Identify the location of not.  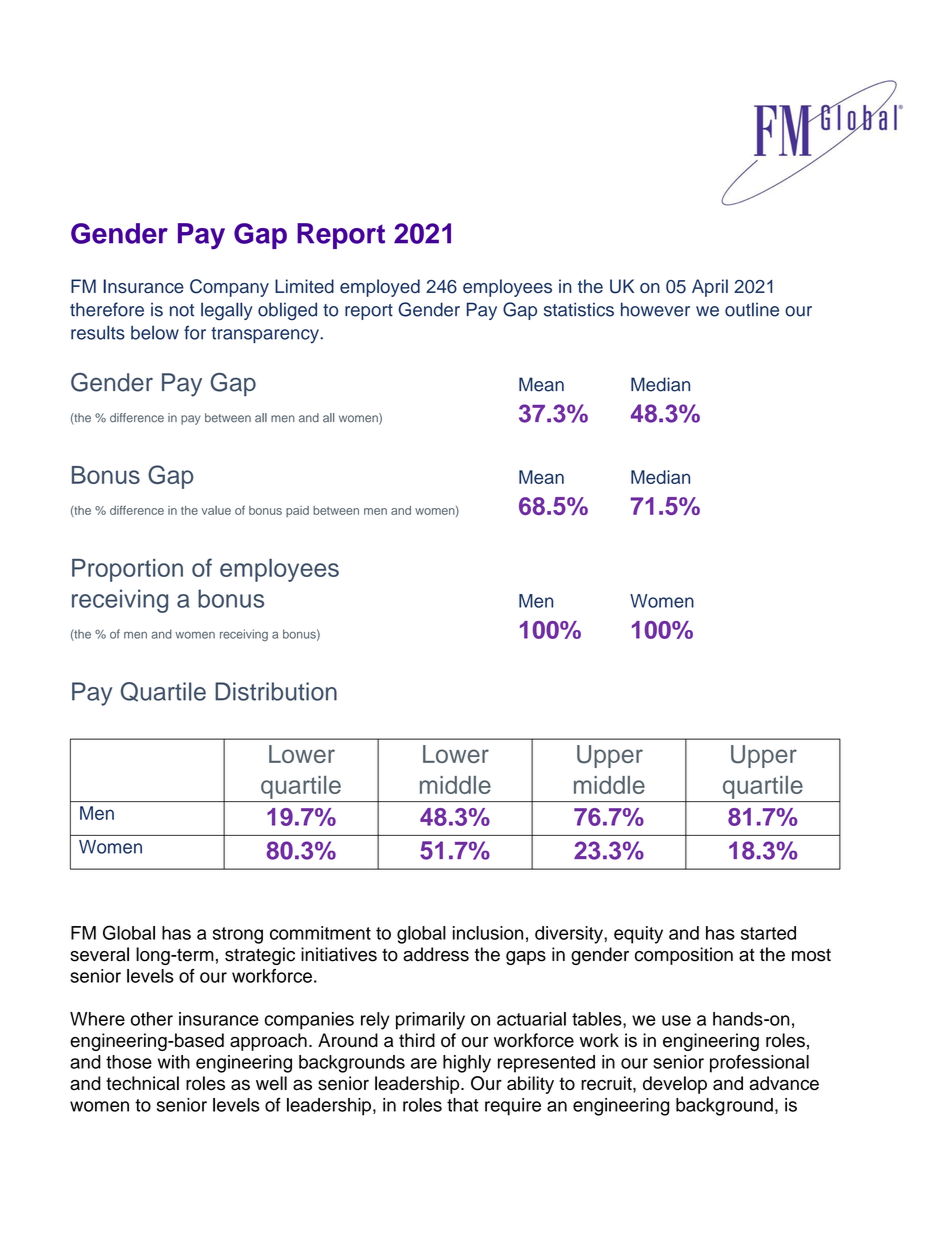
(182, 310).
